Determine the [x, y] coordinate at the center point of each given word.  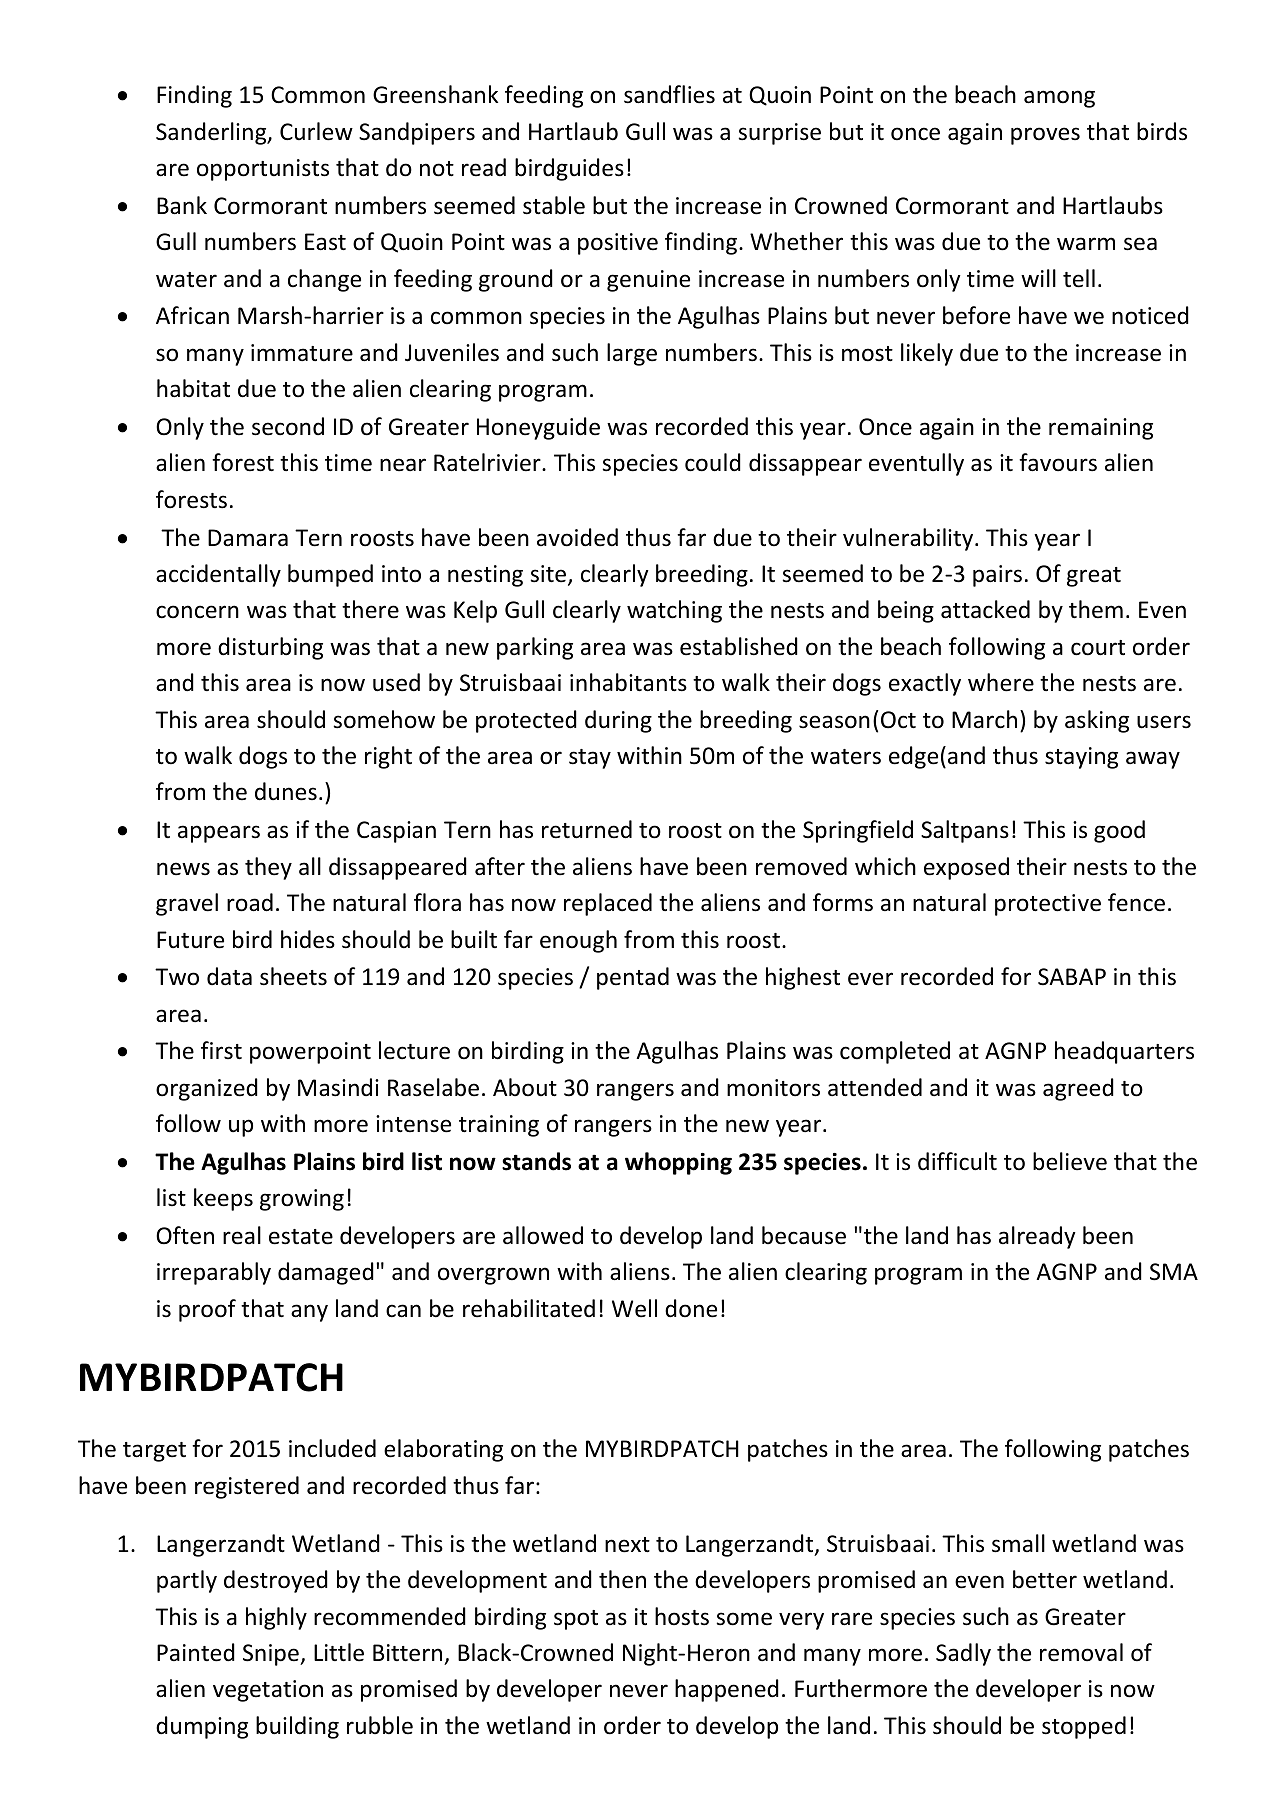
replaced [608, 904]
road [250, 902]
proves [1045, 136]
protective [1048, 905]
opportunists [263, 170]
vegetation [268, 1691]
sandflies [669, 94]
